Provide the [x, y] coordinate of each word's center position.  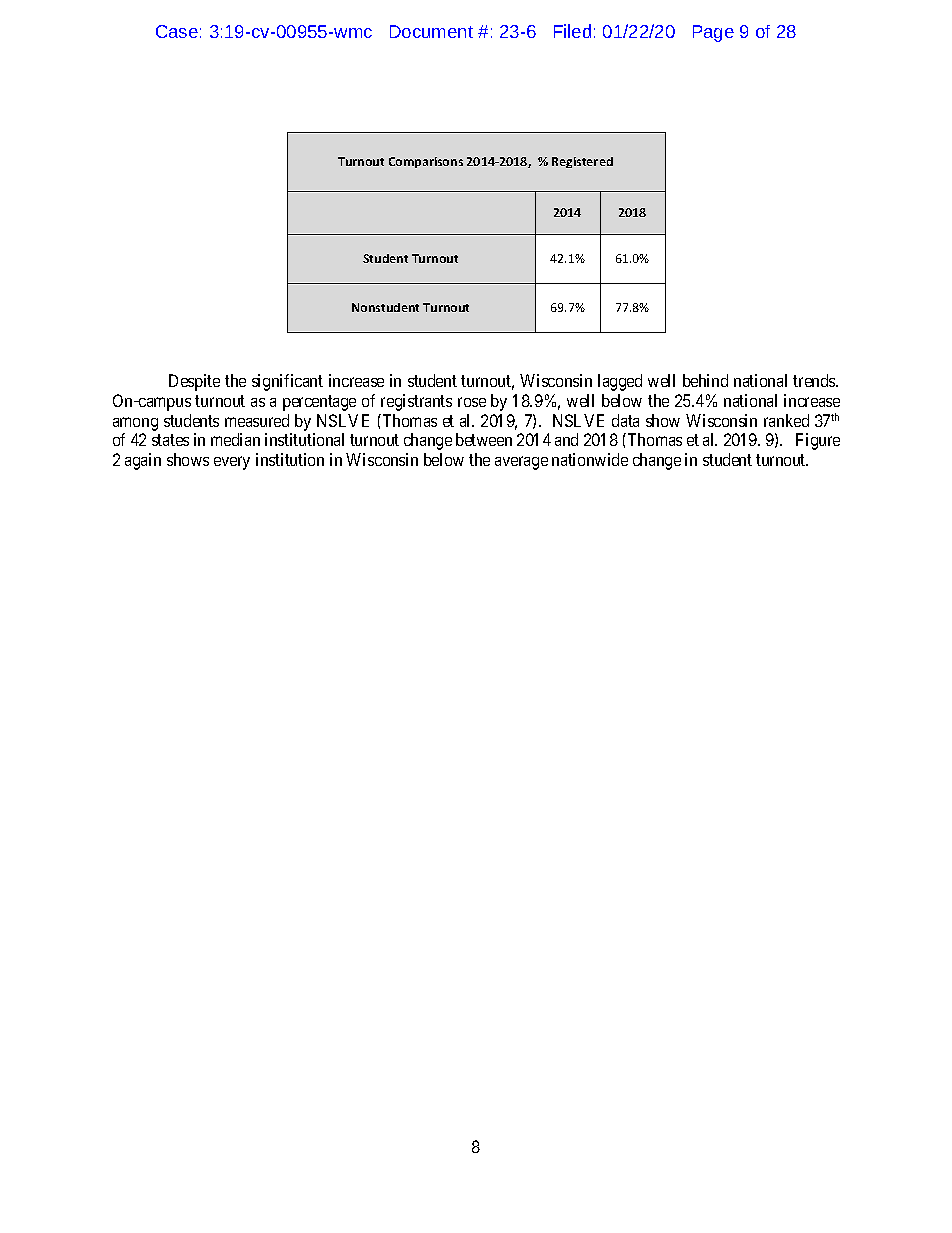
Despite [194, 382]
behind [705, 380]
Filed [572, 31]
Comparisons [426, 162]
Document [431, 31]
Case [177, 31]
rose [472, 402]
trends [815, 380]
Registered [582, 162]
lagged [620, 382]
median [235, 439]
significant [287, 382]
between [484, 439]
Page [713, 33]
